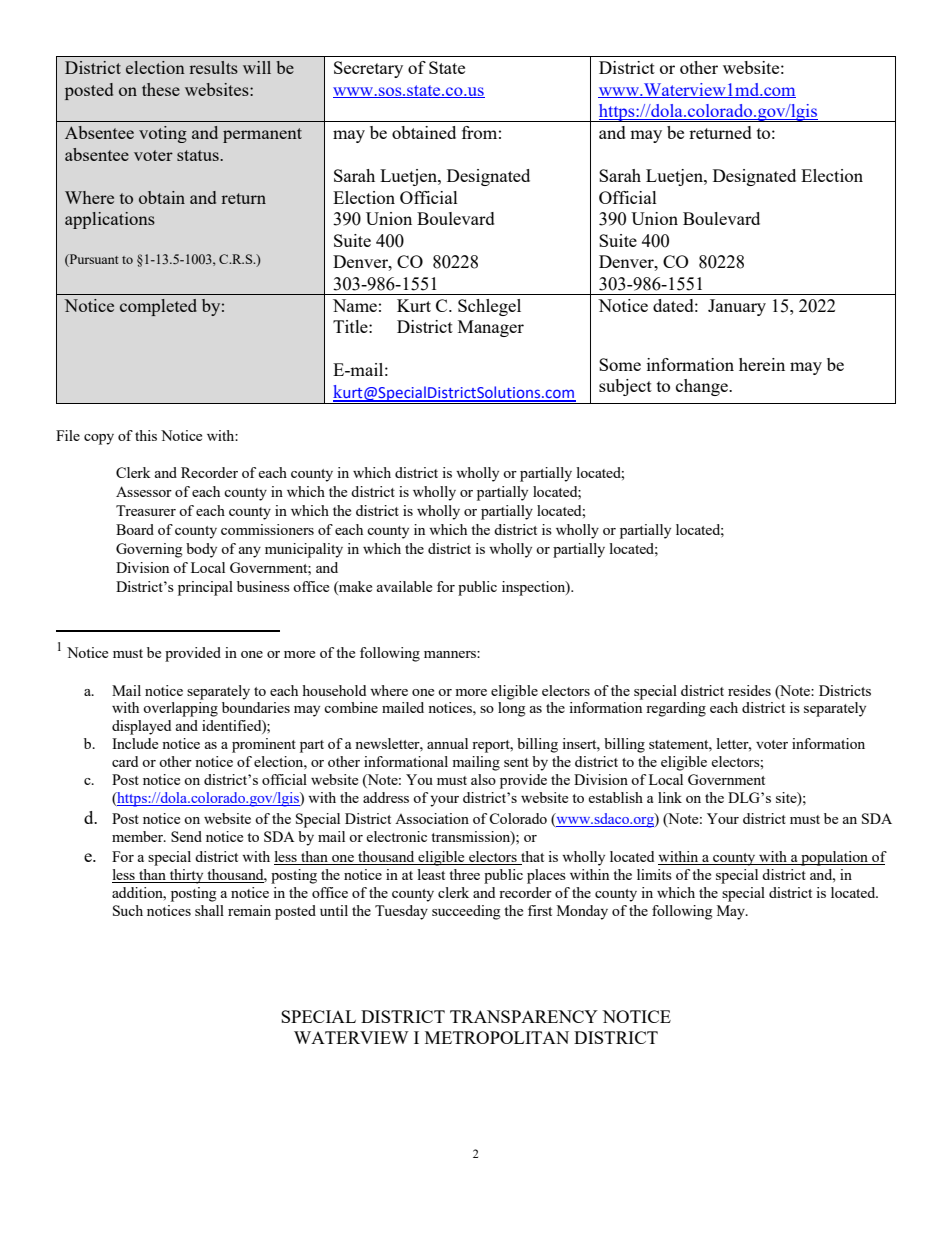 This page has height=1233, width=952. I want to click on herein, so click(762, 364).
